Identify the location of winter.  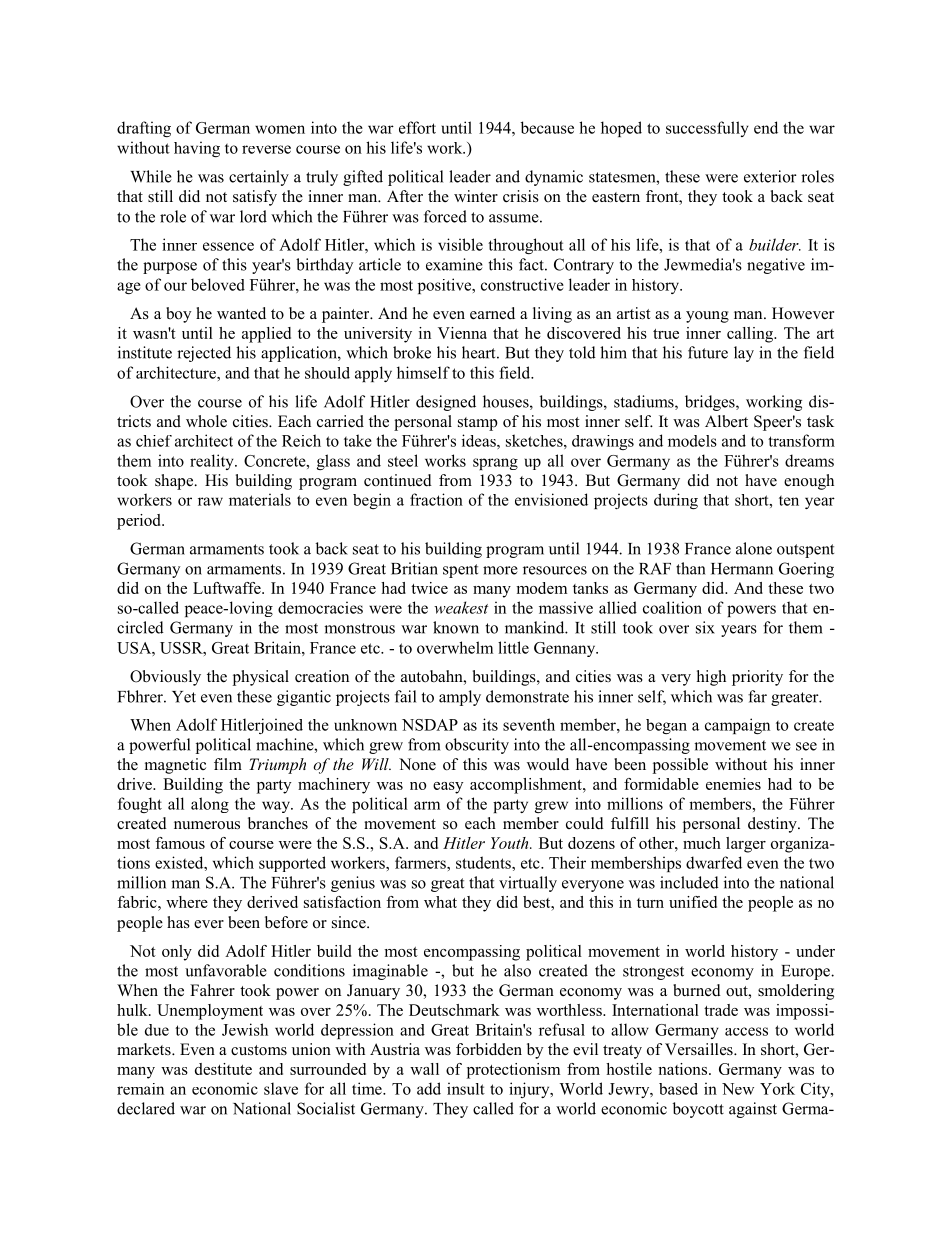
(476, 196).
